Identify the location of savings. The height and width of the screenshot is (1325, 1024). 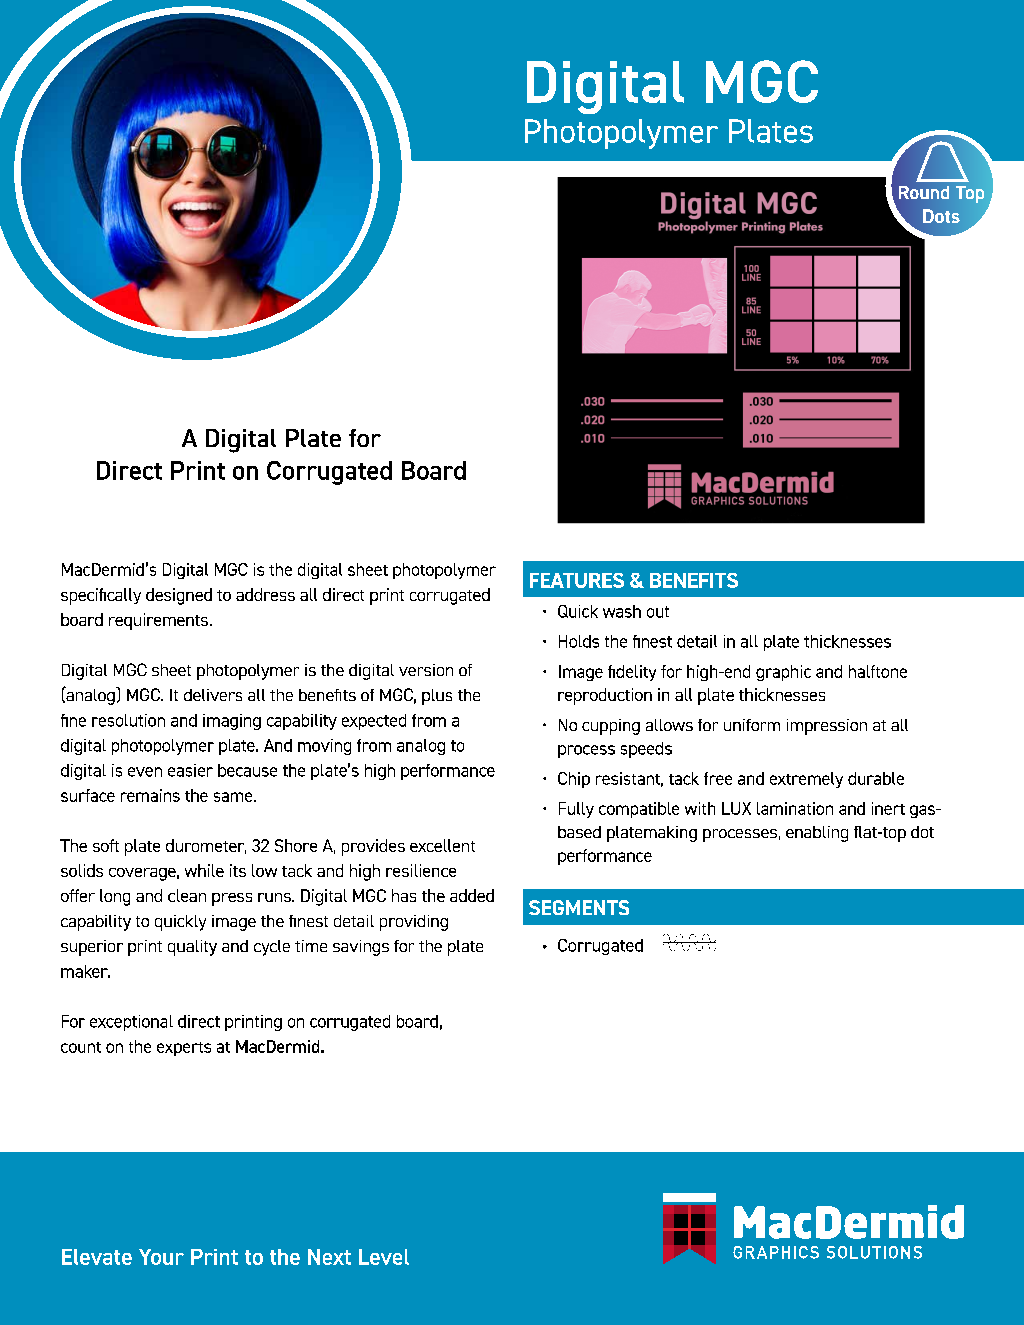
(361, 948).
